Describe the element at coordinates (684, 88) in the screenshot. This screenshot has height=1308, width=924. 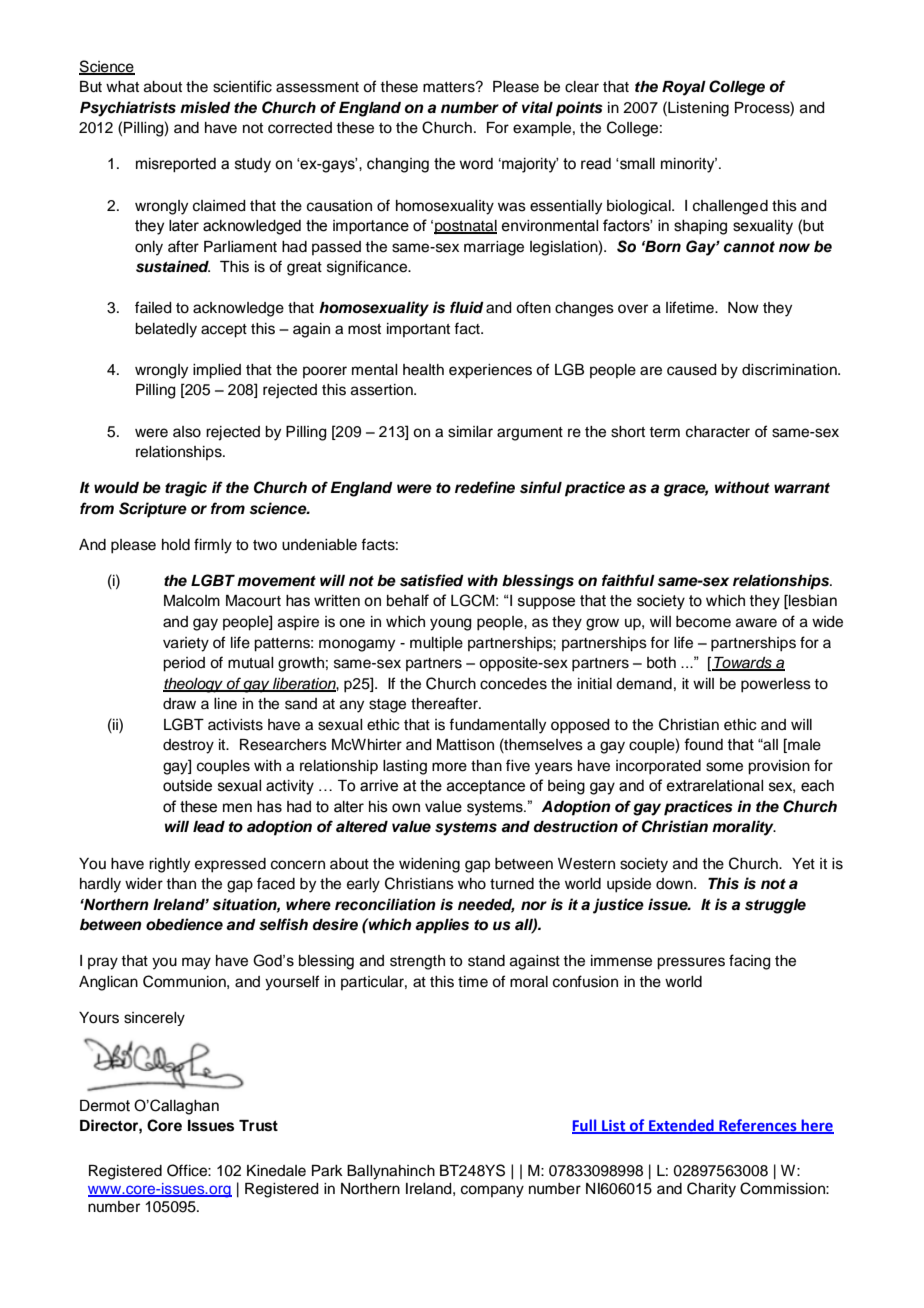
I see `Royal` at that location.
